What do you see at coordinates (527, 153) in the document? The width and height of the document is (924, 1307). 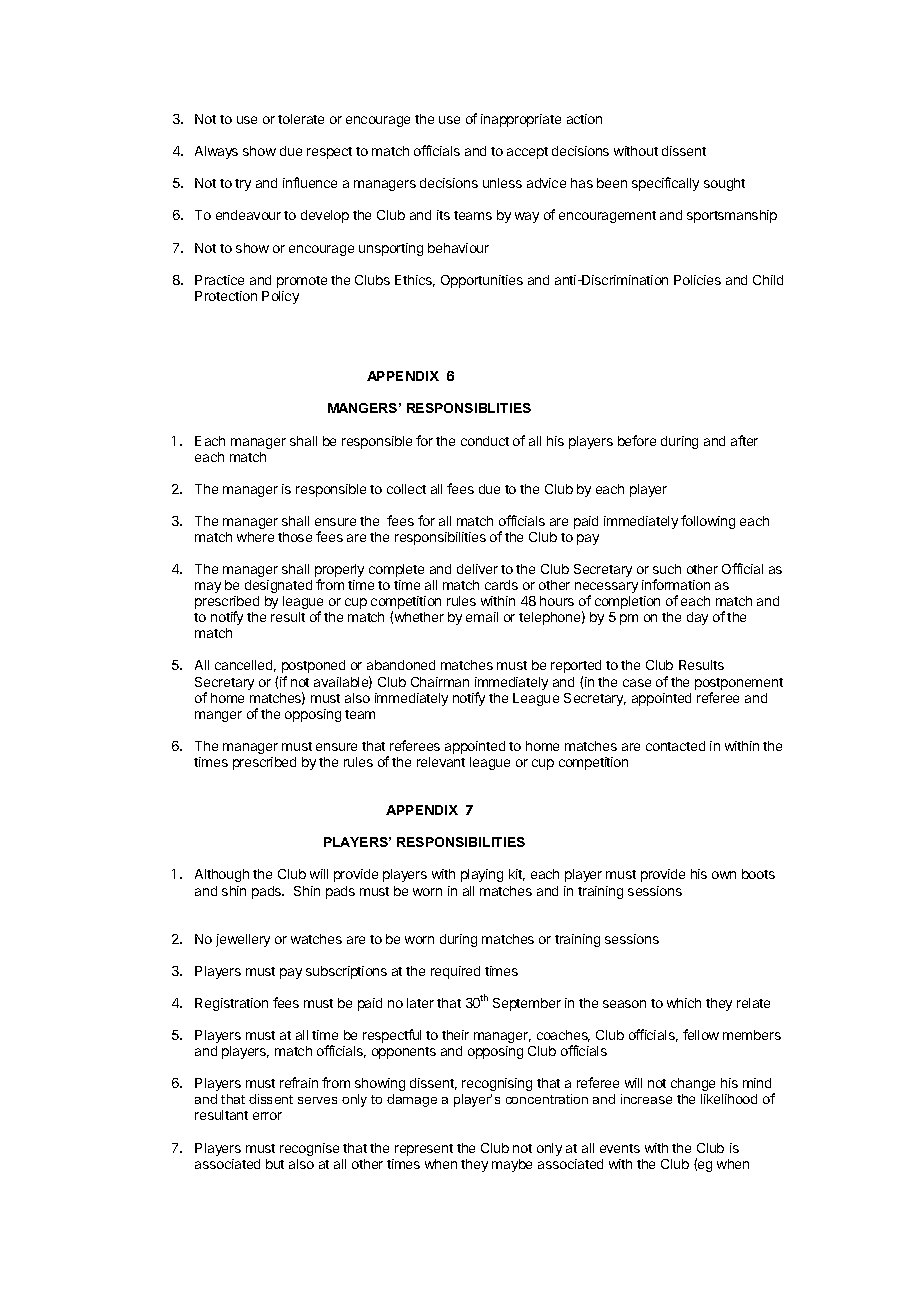 I see `accept` at bounding box center [527, 153].
